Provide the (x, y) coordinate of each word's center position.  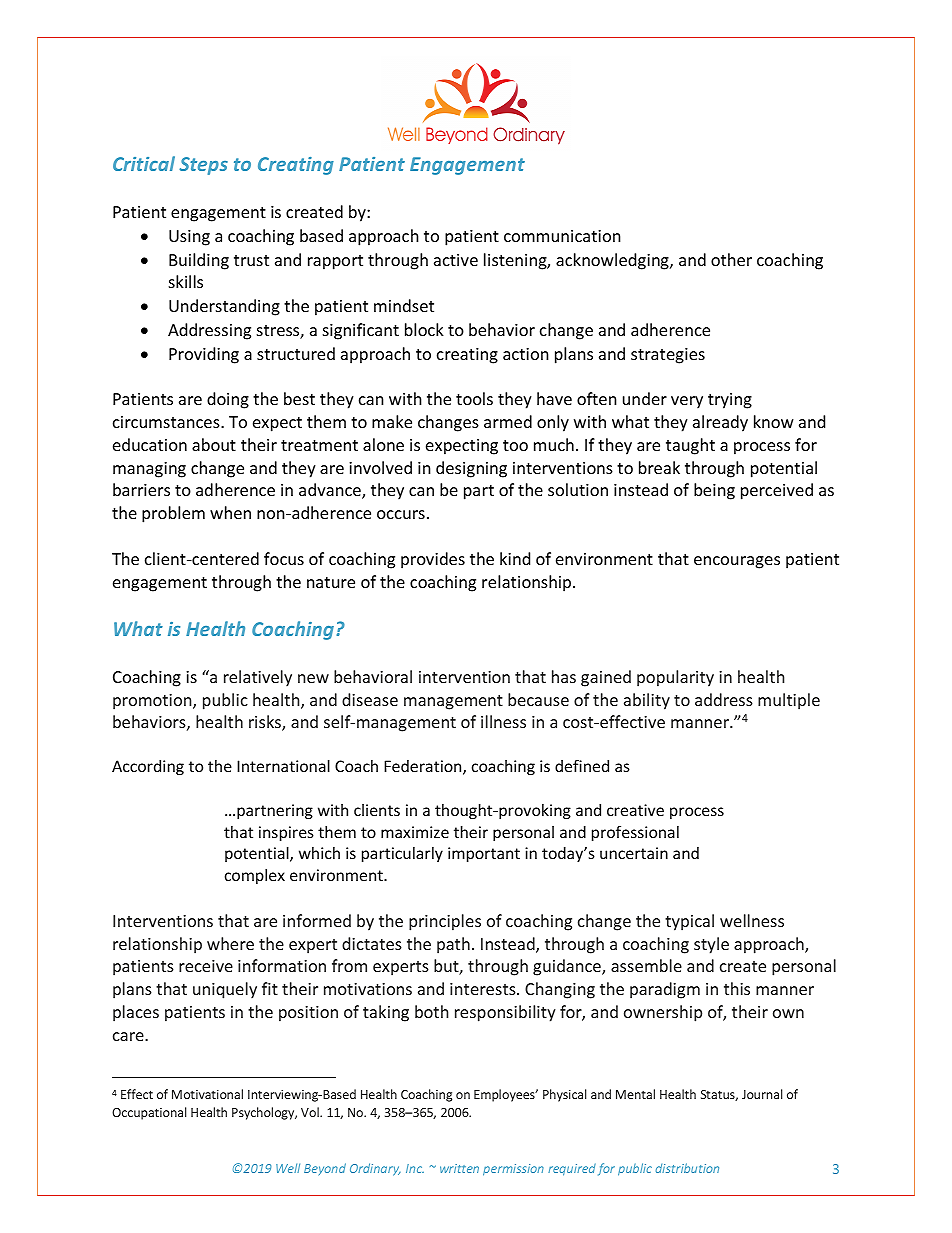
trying (730, 401)
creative (635, 810)
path (453, 945)
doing (228, 400)
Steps (203, 166)
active (456, 260)
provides (433, 560)
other (731, 259)
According (148, 767)
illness (503, 721)
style (711, 945)
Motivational (207, 1094)
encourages (737, 562)
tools (474, 398)
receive (206, 966)
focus (284, 558)
